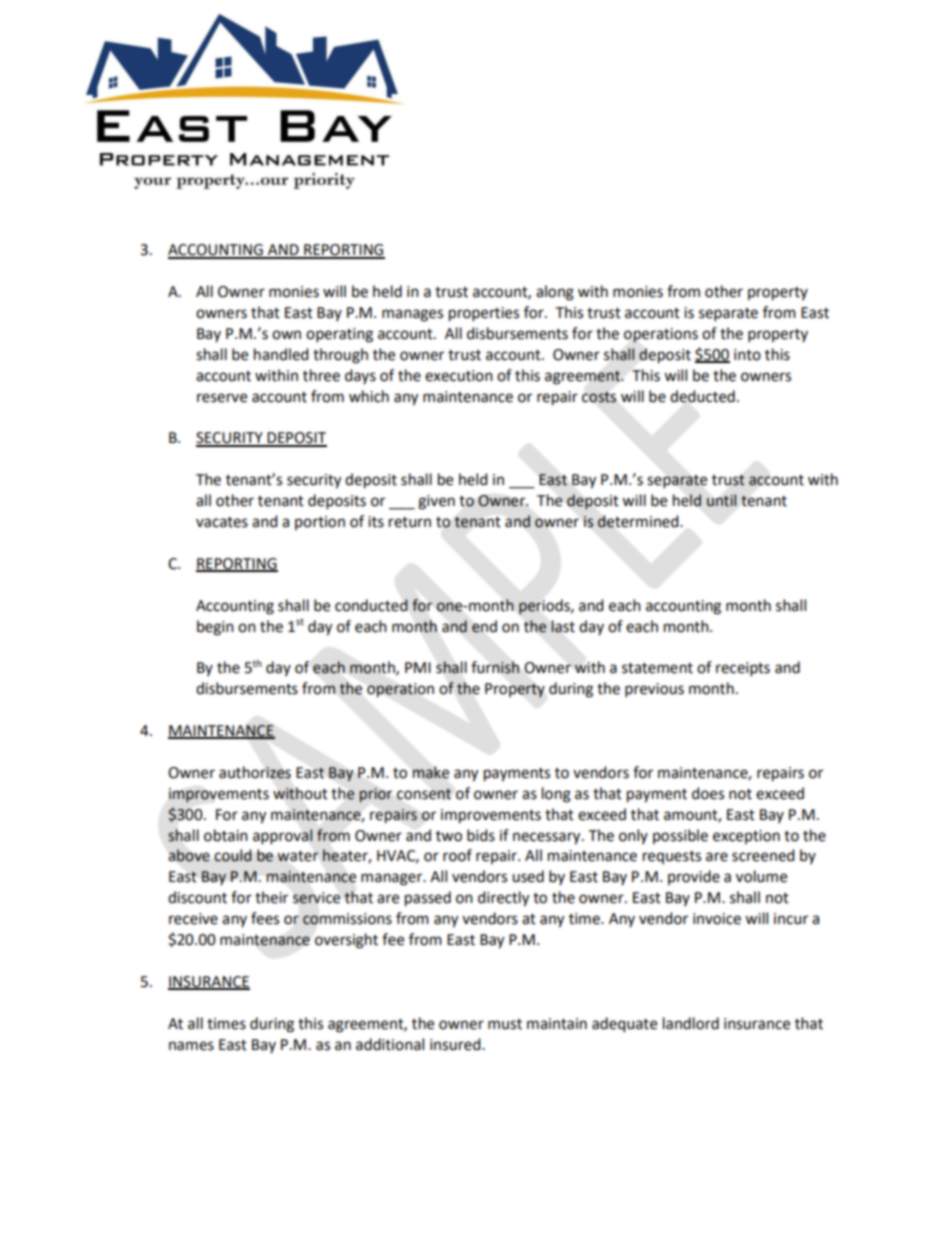  What do you see at coordinates (222, 522) in the screenshot?
I see `vacates` at bounding box center [222, 522].
